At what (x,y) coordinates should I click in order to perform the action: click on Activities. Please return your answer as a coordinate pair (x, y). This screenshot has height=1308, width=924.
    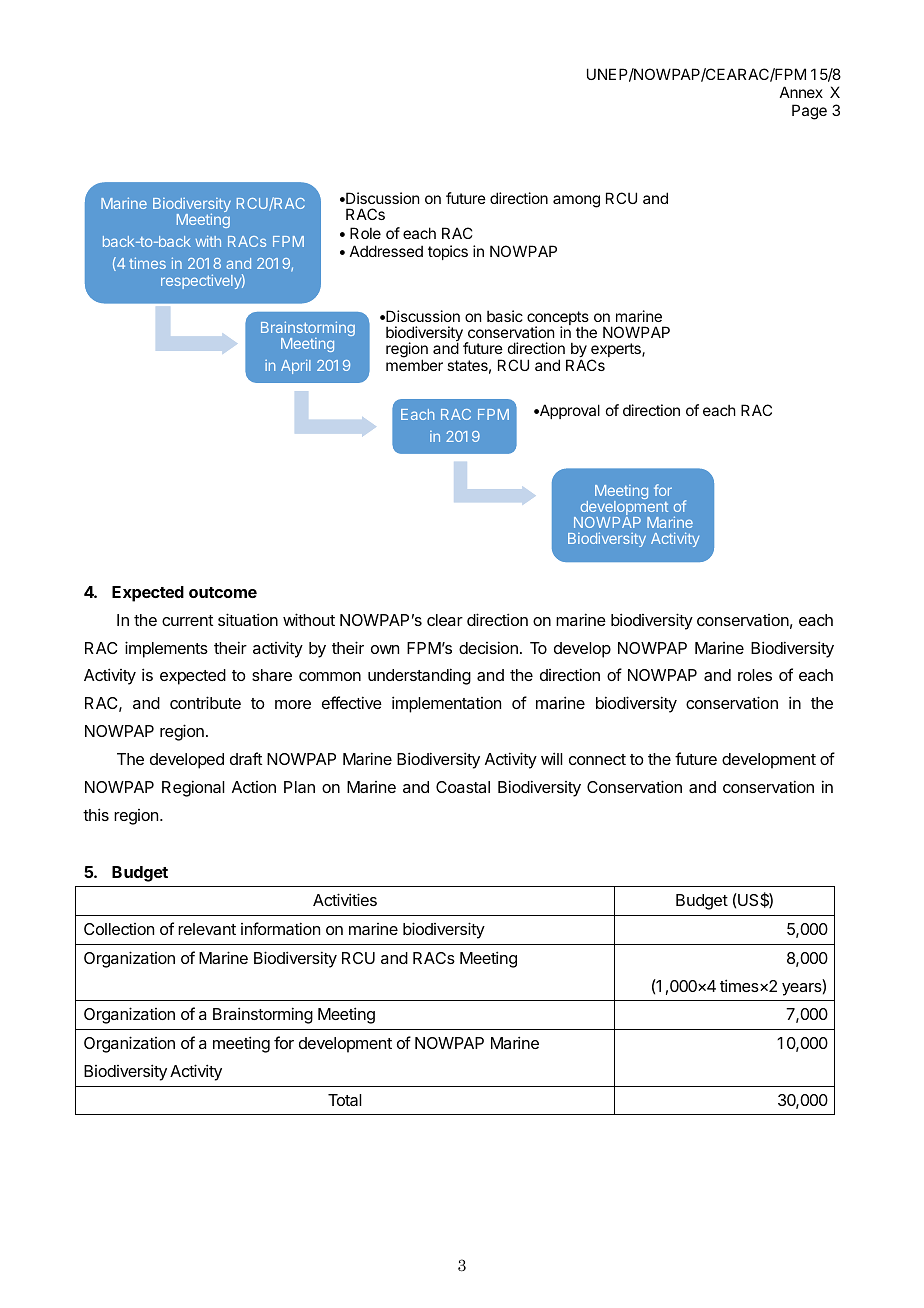
    Looking at the image, I should click on (345, 899).
